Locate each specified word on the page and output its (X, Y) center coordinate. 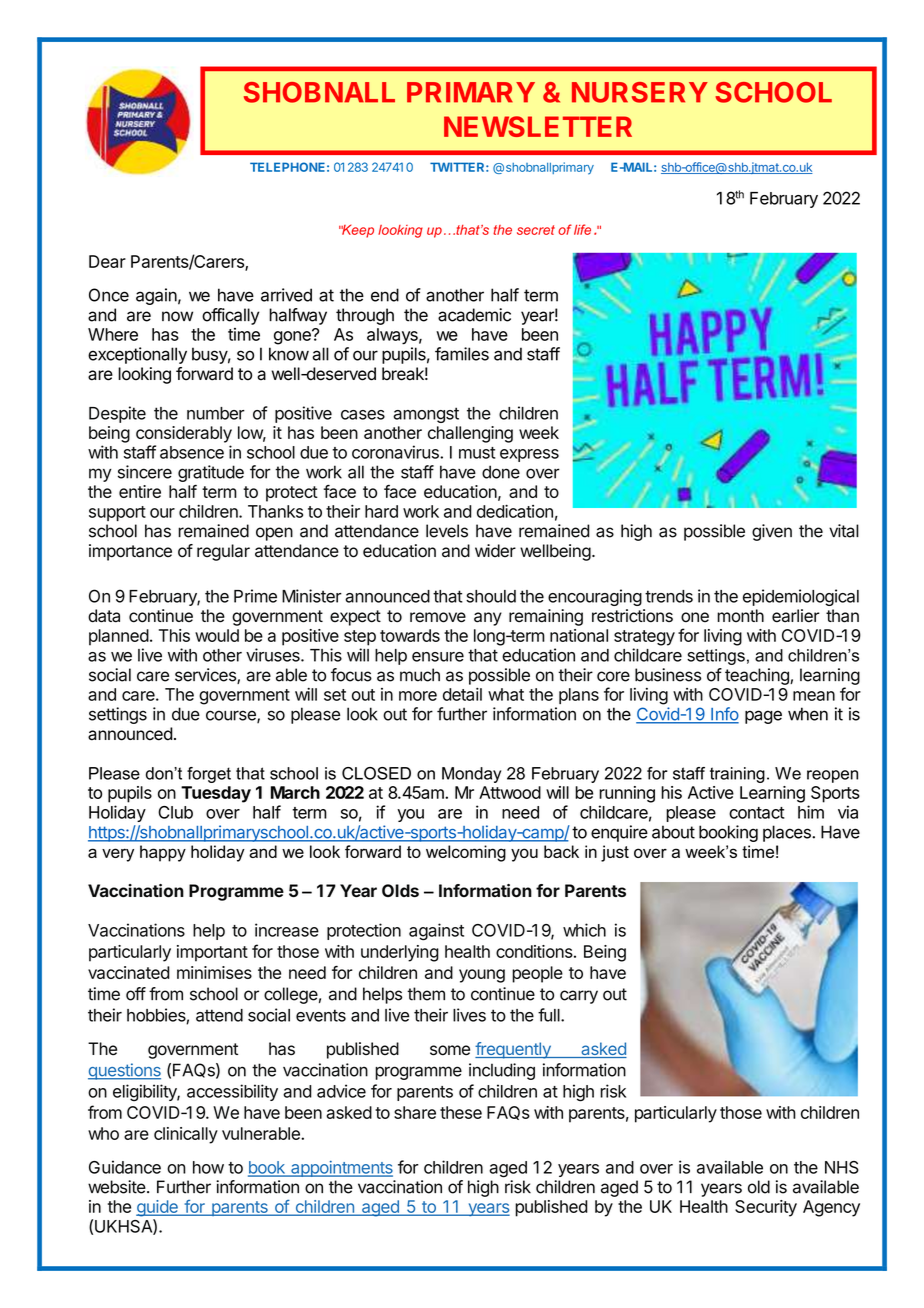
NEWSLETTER (538, 126)
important (212, 953)
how (208, 1167)
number (216, 413)
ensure (438, 657)
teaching (758, 676)
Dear (107, 261)
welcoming (466, 853)
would (217, 635)
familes (462, 354)
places (788, 833)
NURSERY (640, 92)
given (772, 532)
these (461, 1112)
